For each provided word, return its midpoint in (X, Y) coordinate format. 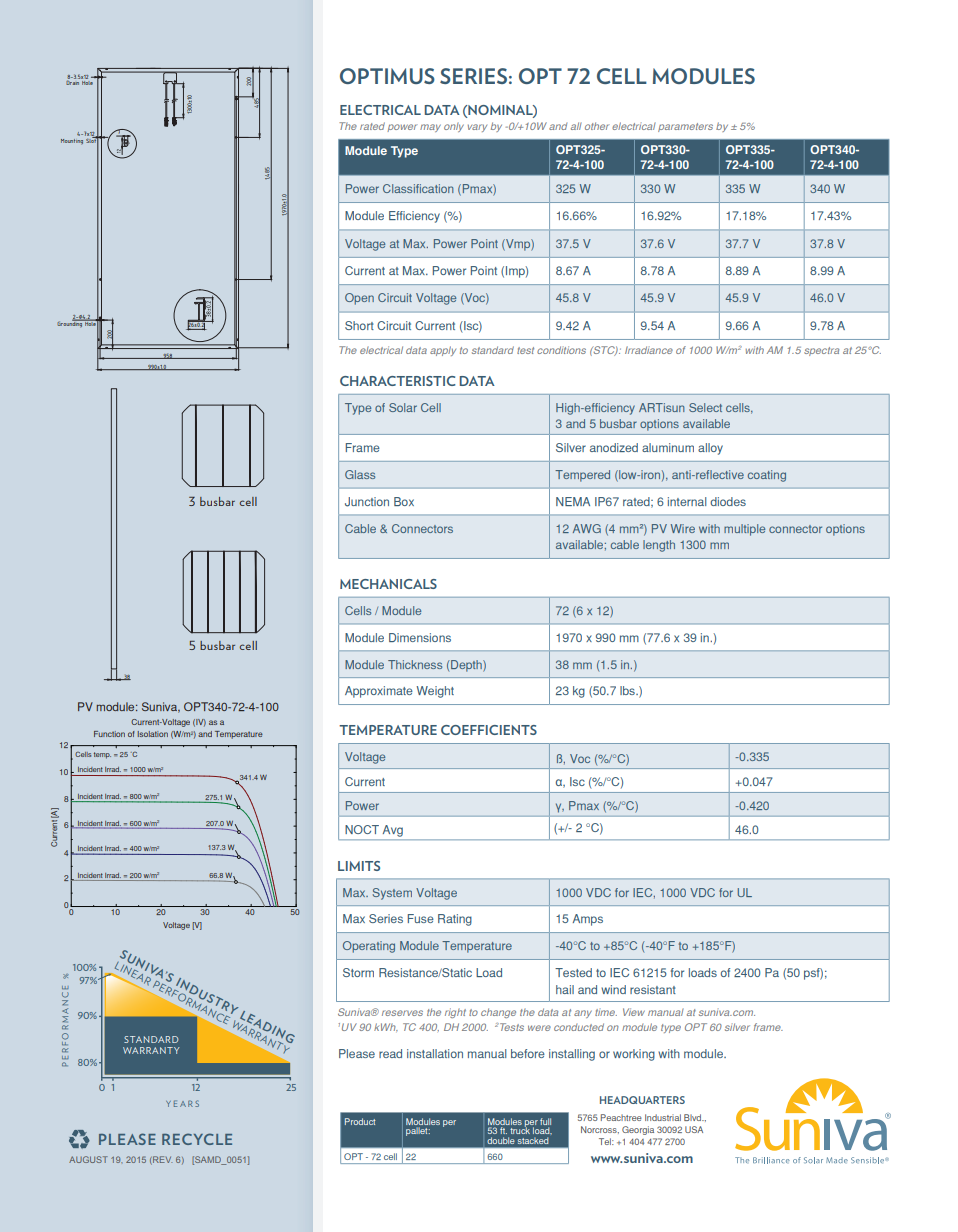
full (545, 1121)
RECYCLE (197, 1139)
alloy (710, 449)
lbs (628, 690)
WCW (114, 462)
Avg (393, 831)
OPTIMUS (387, 76)
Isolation (153, 734)
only (454, 127)
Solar (403, 407)
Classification (418, 188)
